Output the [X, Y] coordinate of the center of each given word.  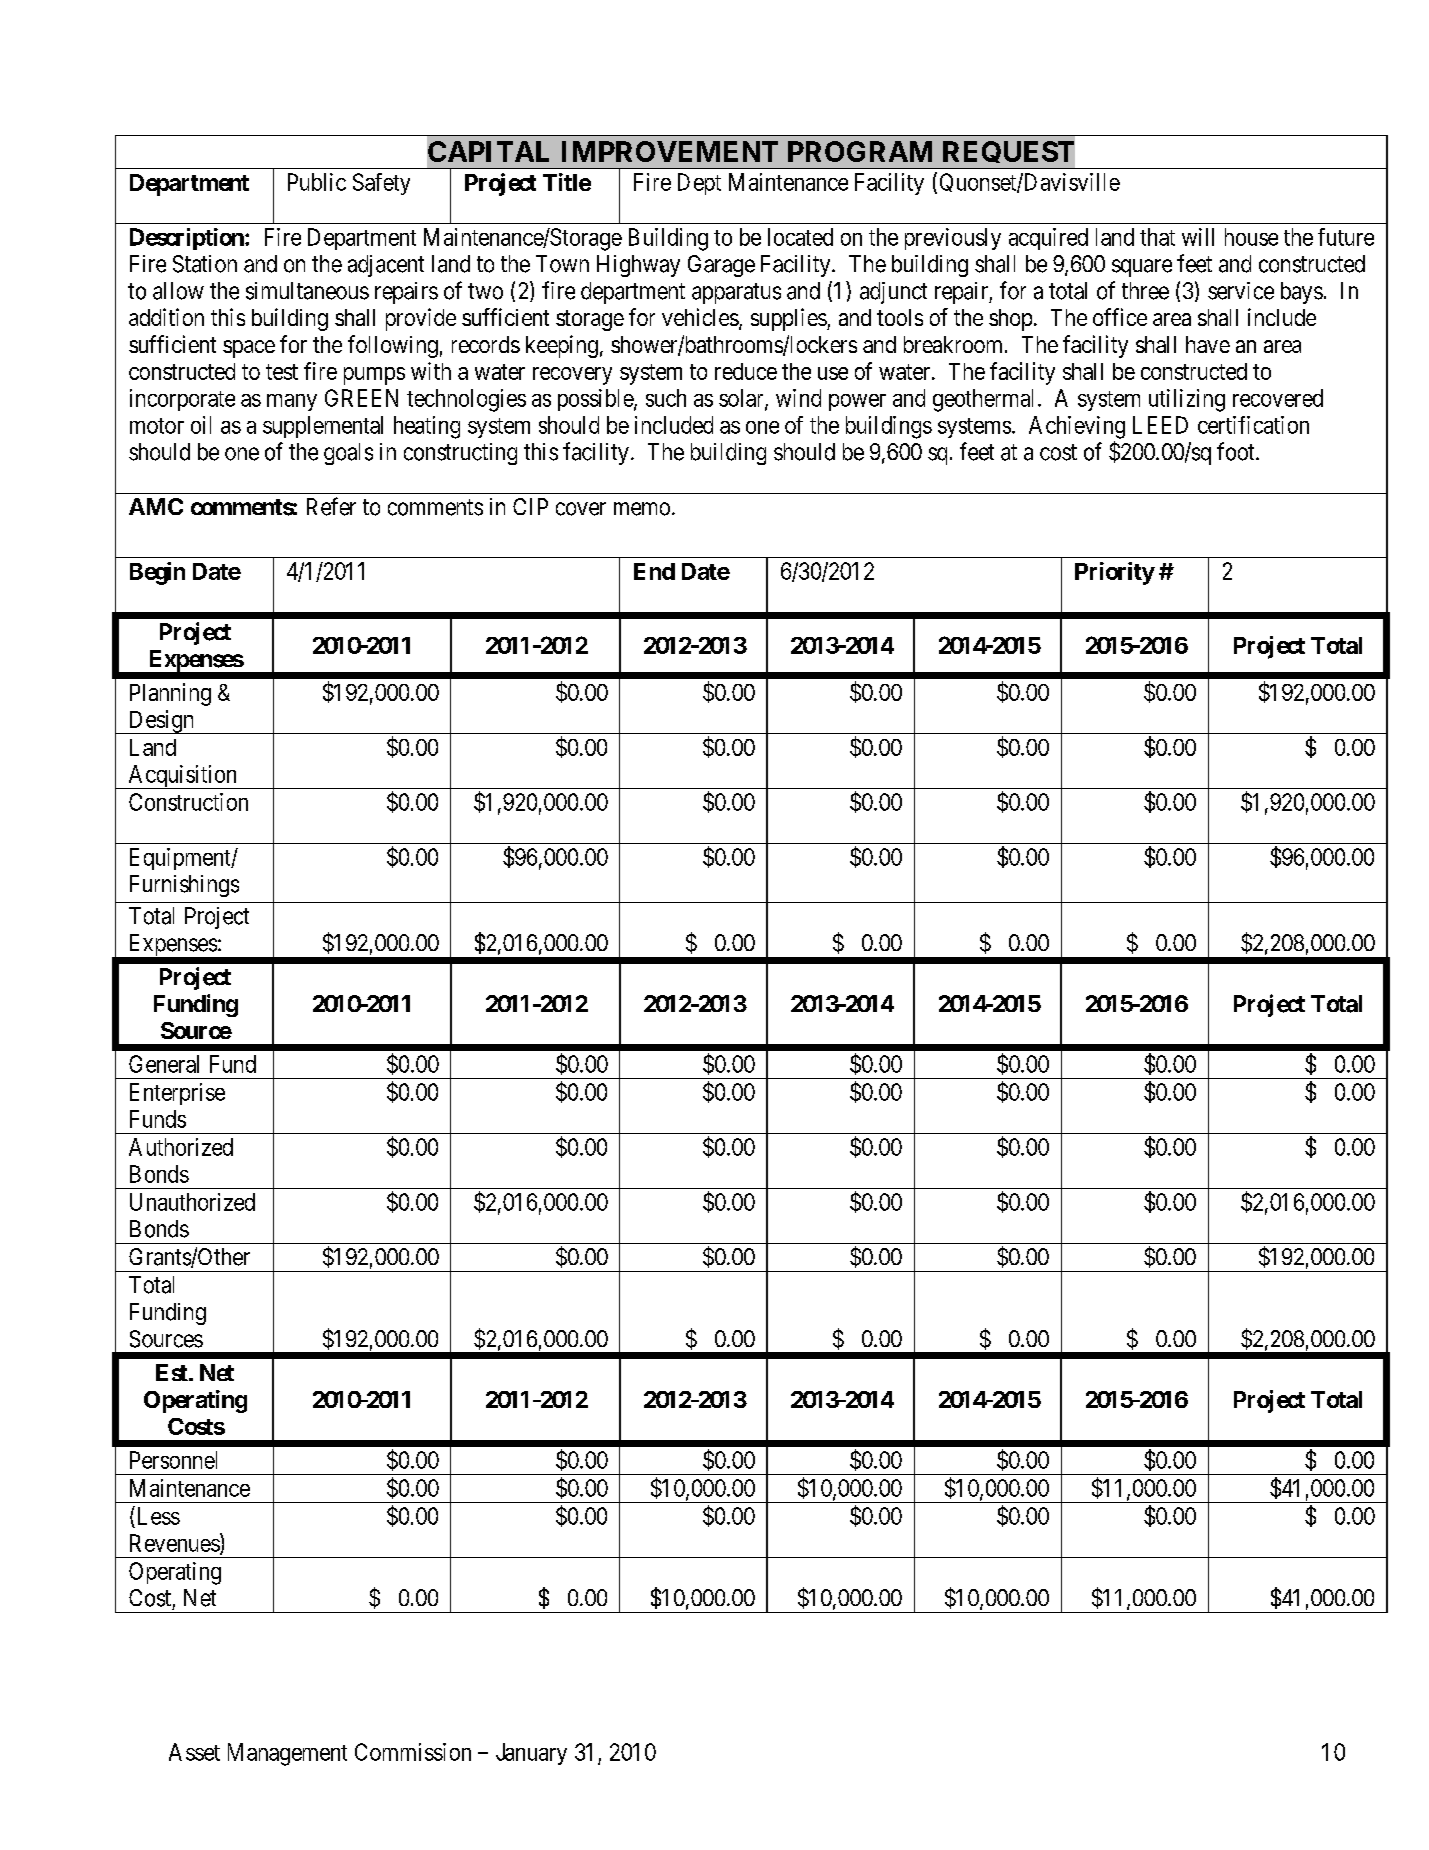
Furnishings [184, 886]
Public [317, 182]
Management [287, 1754]
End [654, 571]
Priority [1115, 573]
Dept [699, 184]
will [1198, 237]
